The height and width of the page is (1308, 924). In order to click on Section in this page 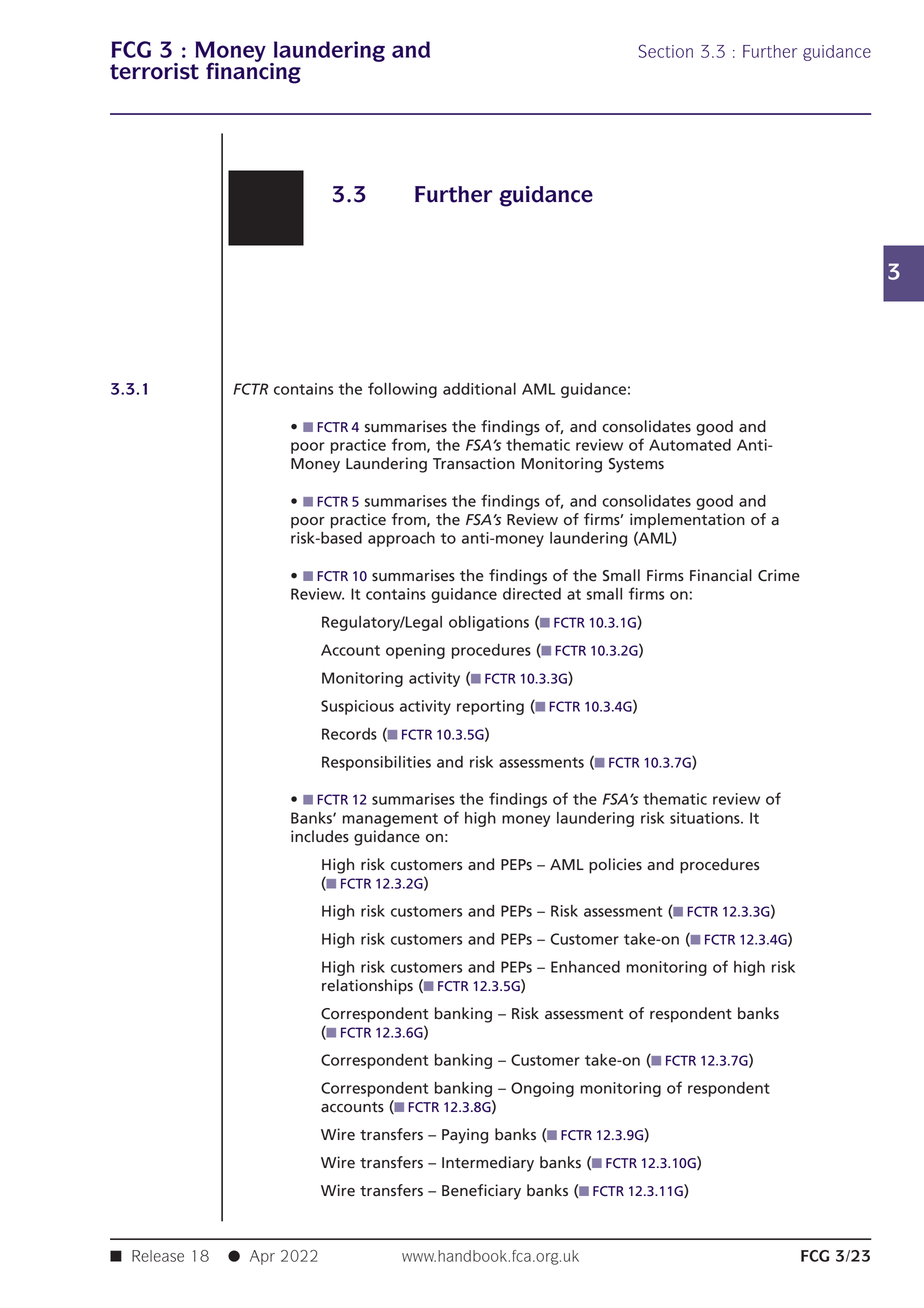, I will do `click(666, 51)`.
